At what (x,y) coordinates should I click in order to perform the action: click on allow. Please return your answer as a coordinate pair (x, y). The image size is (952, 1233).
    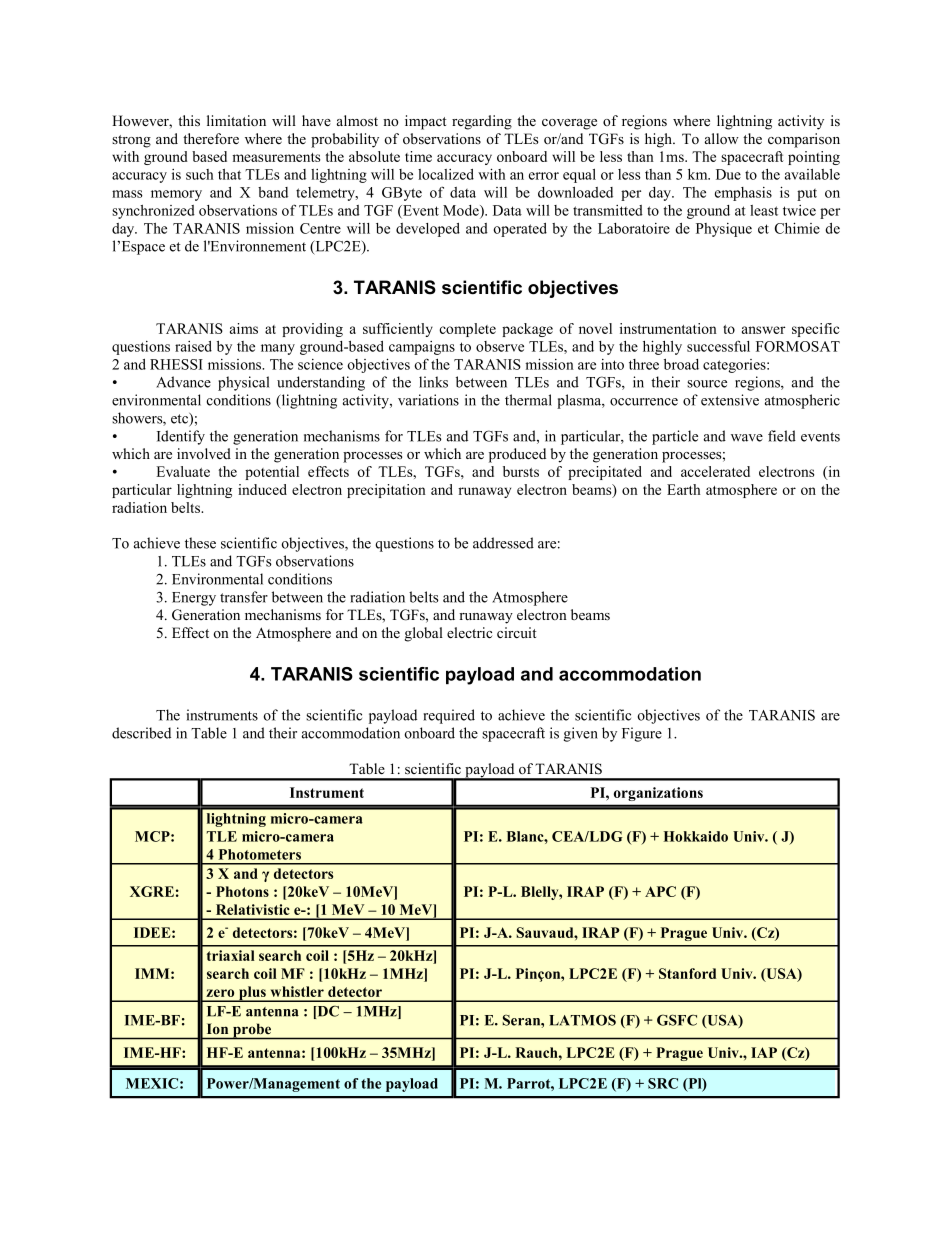
    Looking at the image, I should click on (722, 139).
